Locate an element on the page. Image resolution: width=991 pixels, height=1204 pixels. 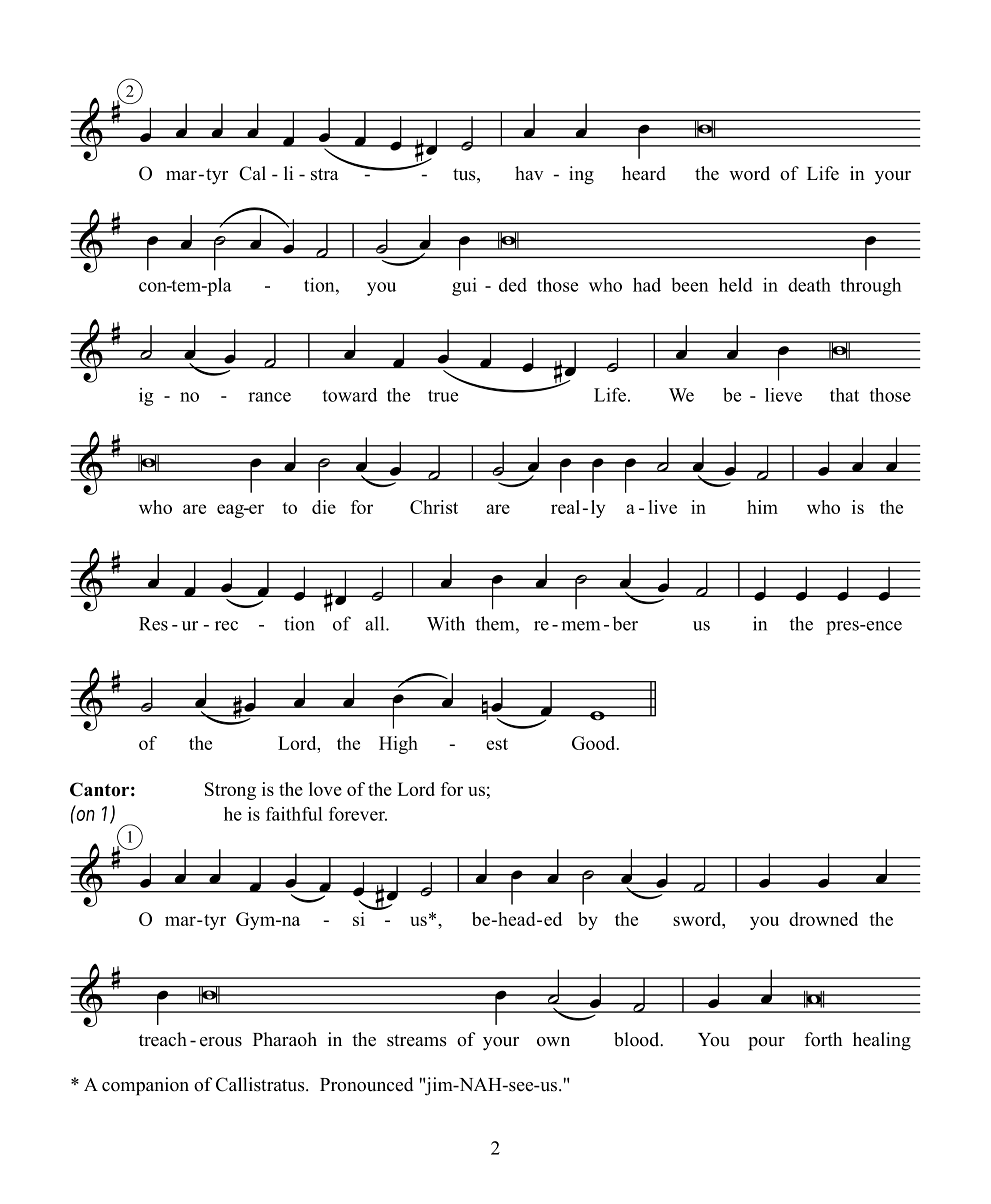
Pharaoh is located at coordinates (285, 1039).
